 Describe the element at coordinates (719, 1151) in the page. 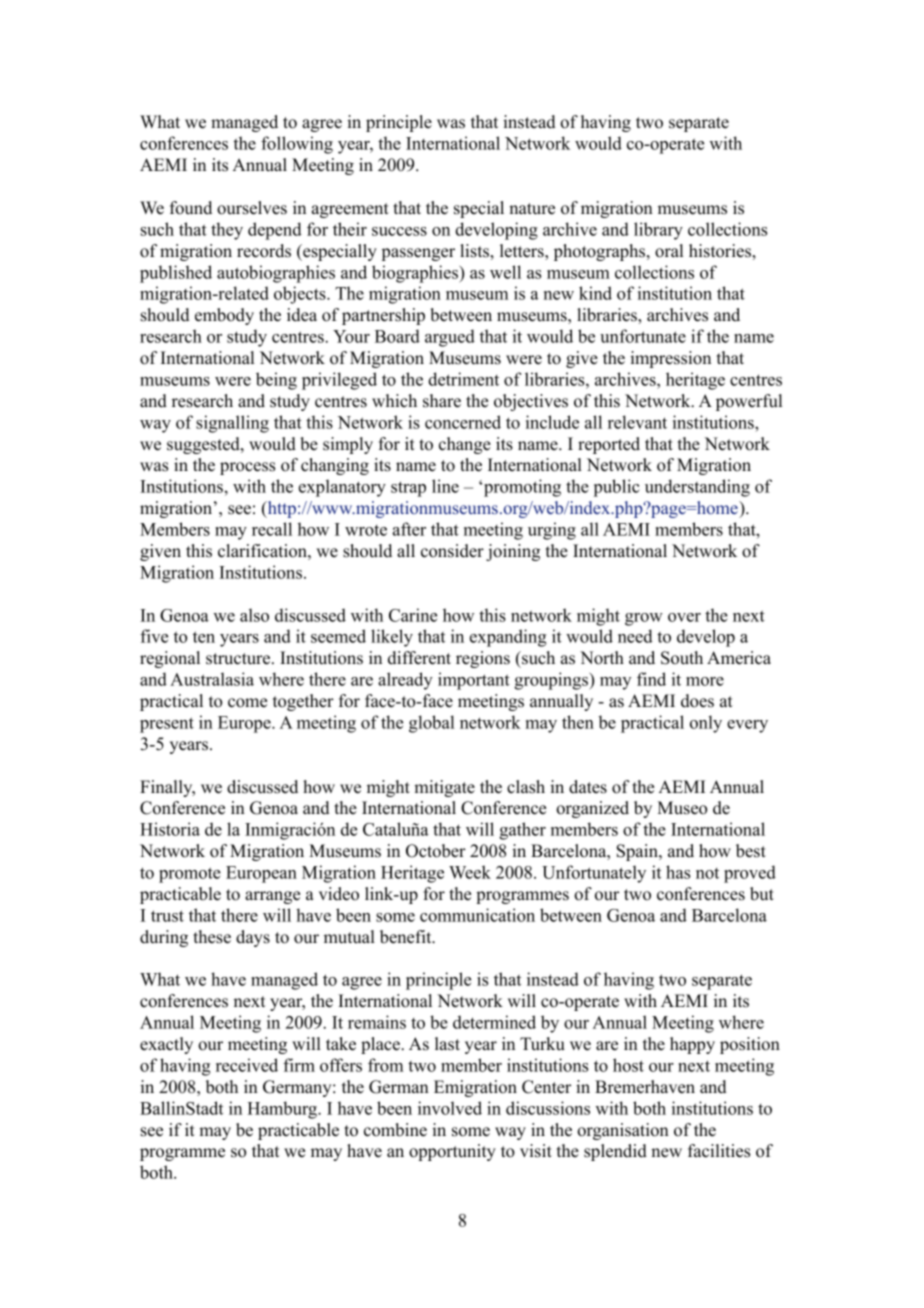

I see `facilities` at that location.
